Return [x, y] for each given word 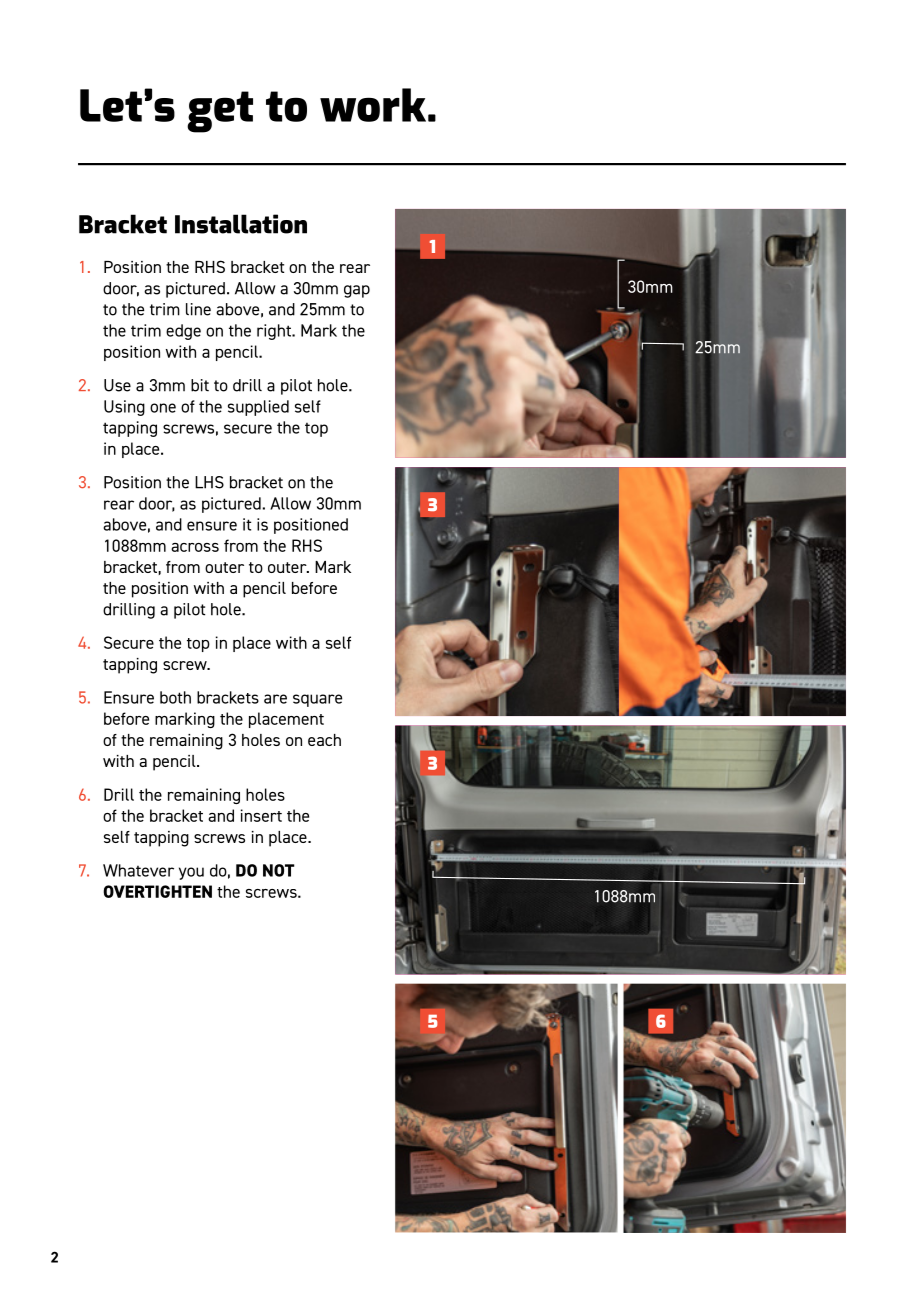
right [275, 332]
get [220, 112]
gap [357, 291]
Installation [241, 224]
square [317, 700]
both [175, 697]
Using [124, 408]
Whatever [138, 870]
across [195, 547]
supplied [258, 408]
